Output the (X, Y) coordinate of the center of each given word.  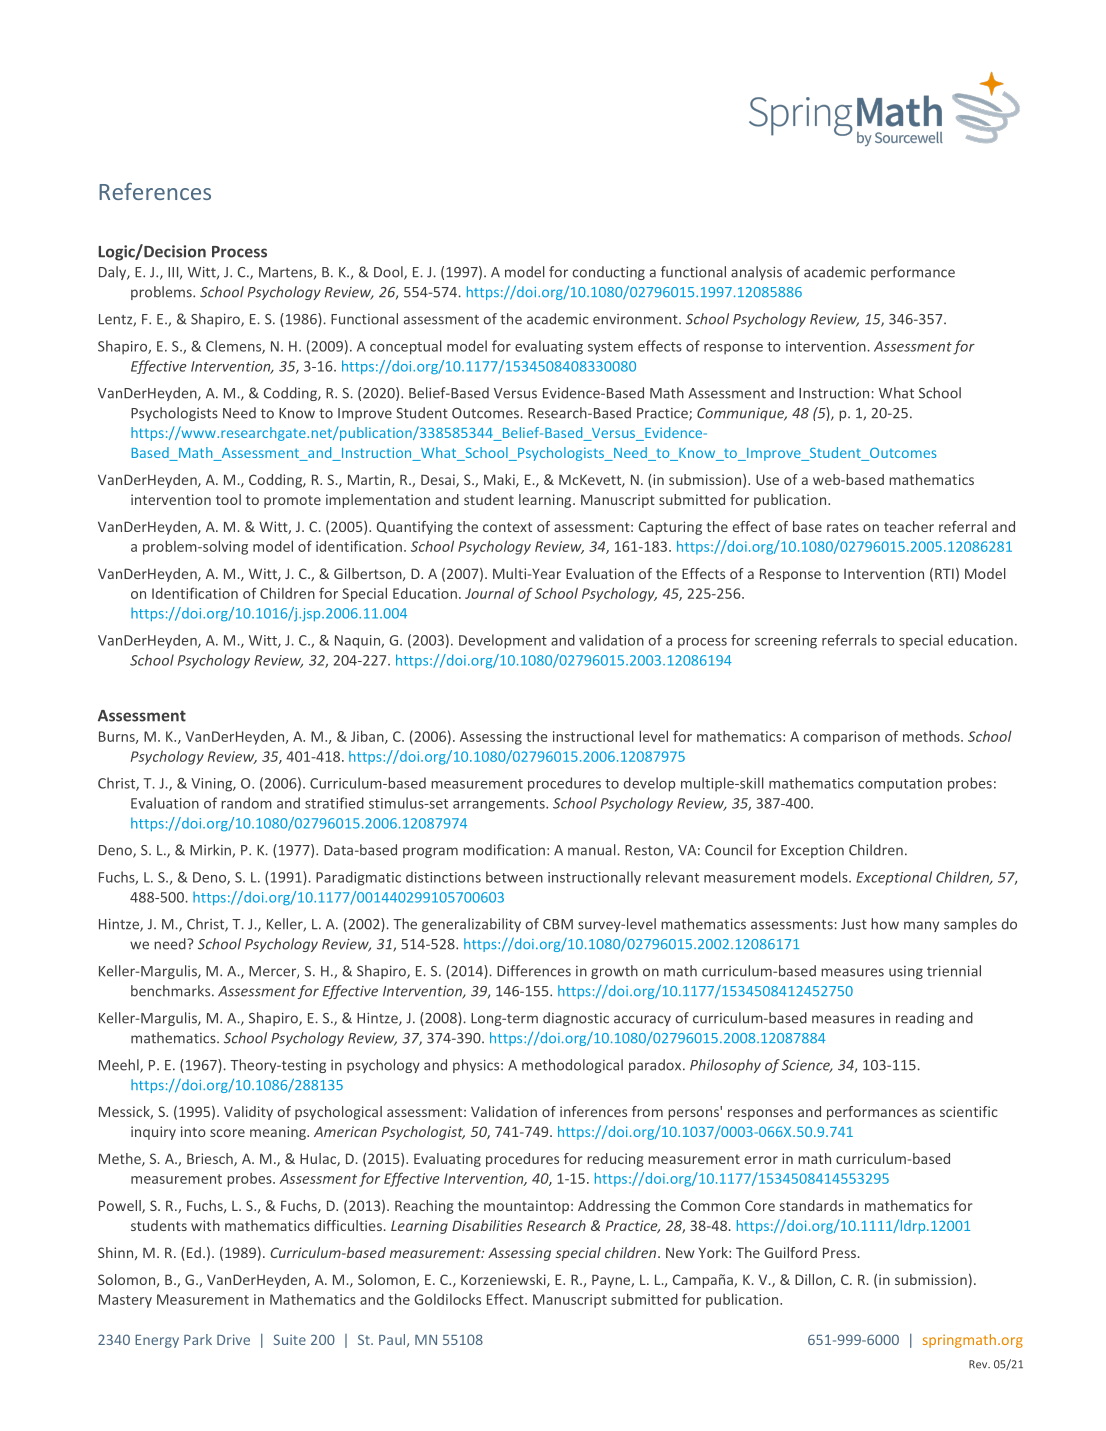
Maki (500, 480)
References (155, 191)
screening (786, 642)
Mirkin (211, 851)
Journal (489, 593)
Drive (233, 1339)
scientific (969, 1111)
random (246, 803)
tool (228, 499)
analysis (756, 273)
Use (767, 479)
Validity (248, 1113)
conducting (608, 273)
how (885, 924)
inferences (593, 1111)
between (514, 877)
